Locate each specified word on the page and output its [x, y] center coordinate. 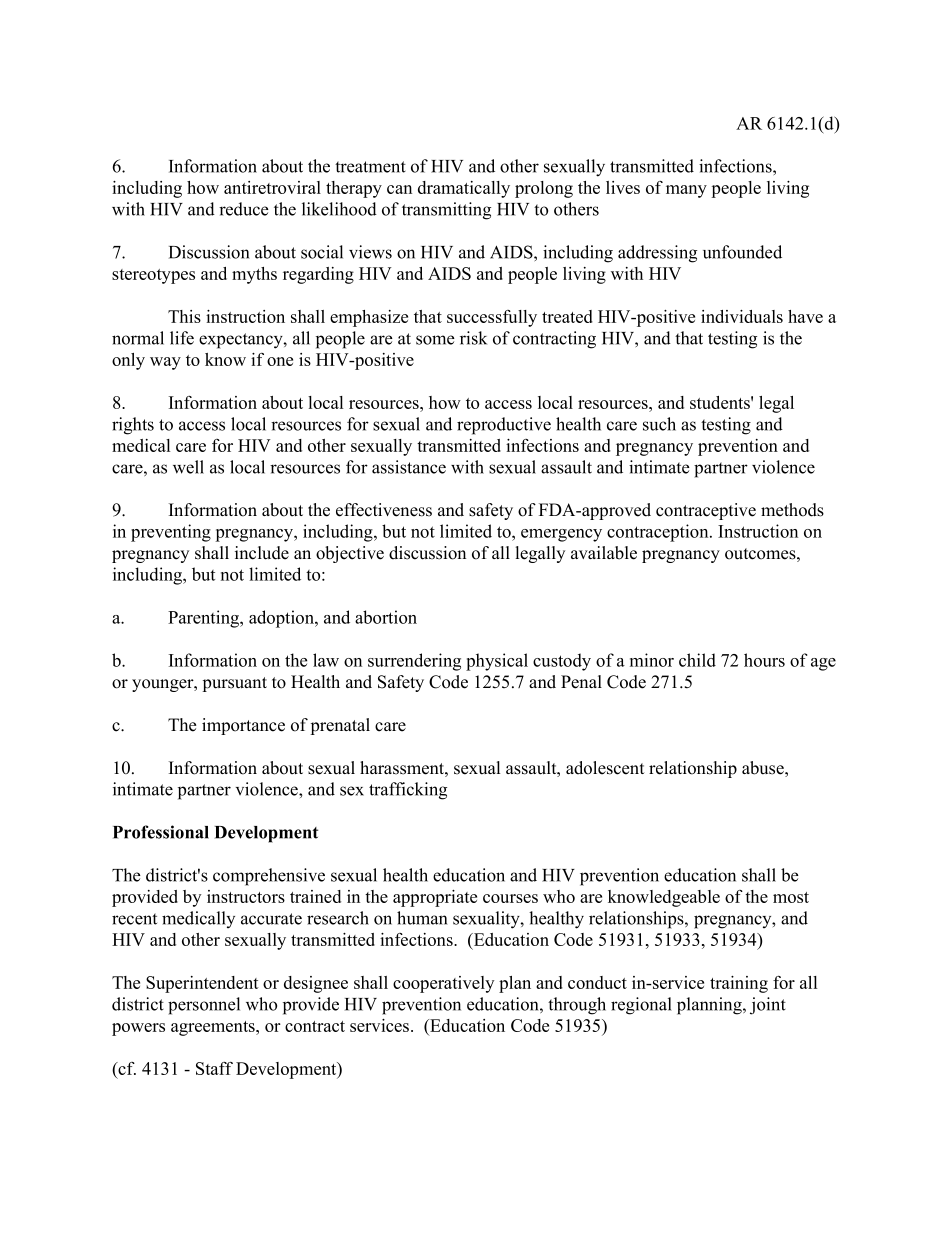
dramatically [464, 189]
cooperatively [443, 984]
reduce [244, 209]
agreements [214, 1028]
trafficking [408, 791]
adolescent [605, 768]
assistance [409, 467]
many [686, 191]
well [188, 467]
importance [243, 726]
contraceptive [706, 511]
